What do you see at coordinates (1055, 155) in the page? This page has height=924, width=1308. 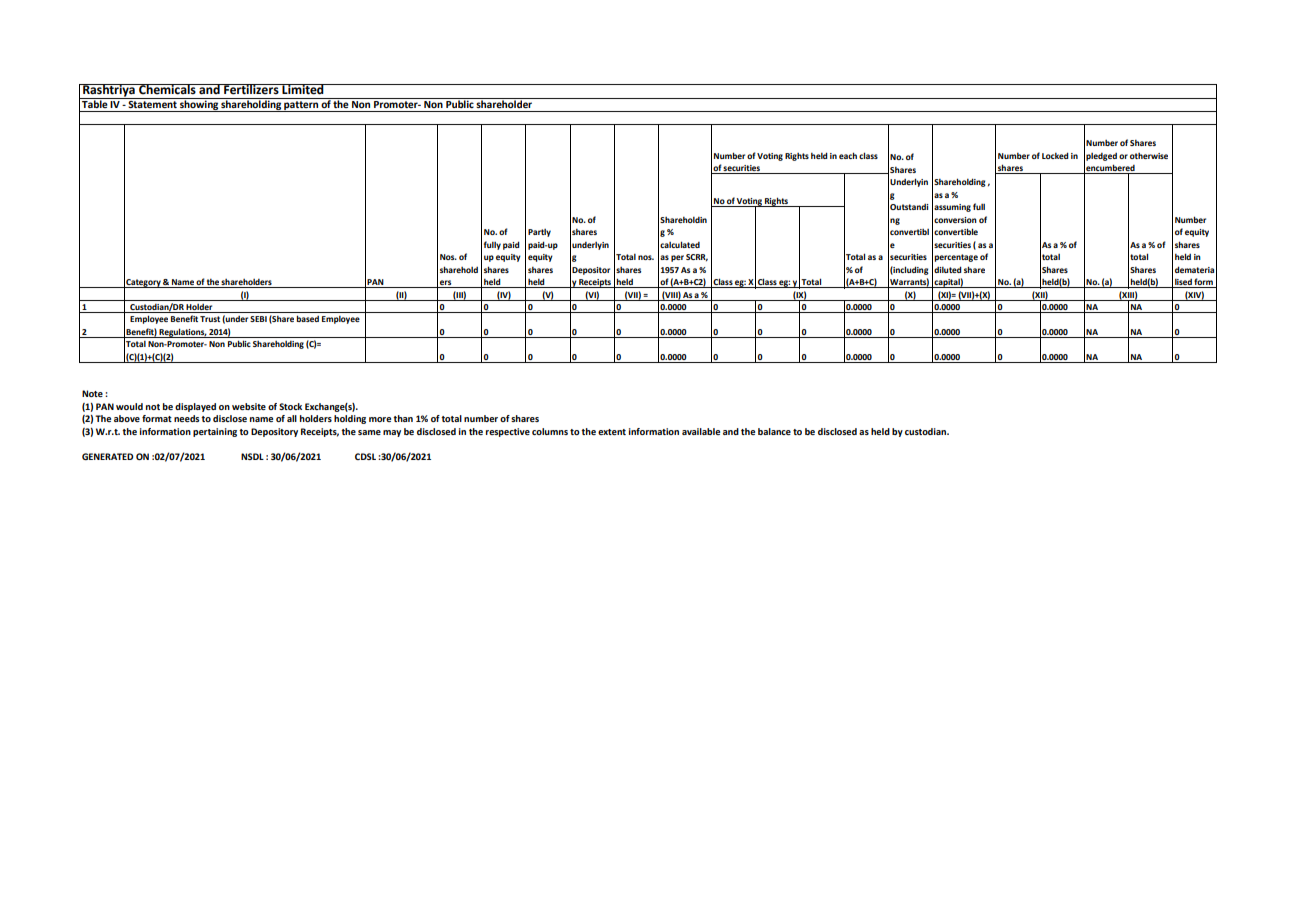 I see `Locked` at bounding box center [1055, 155].
